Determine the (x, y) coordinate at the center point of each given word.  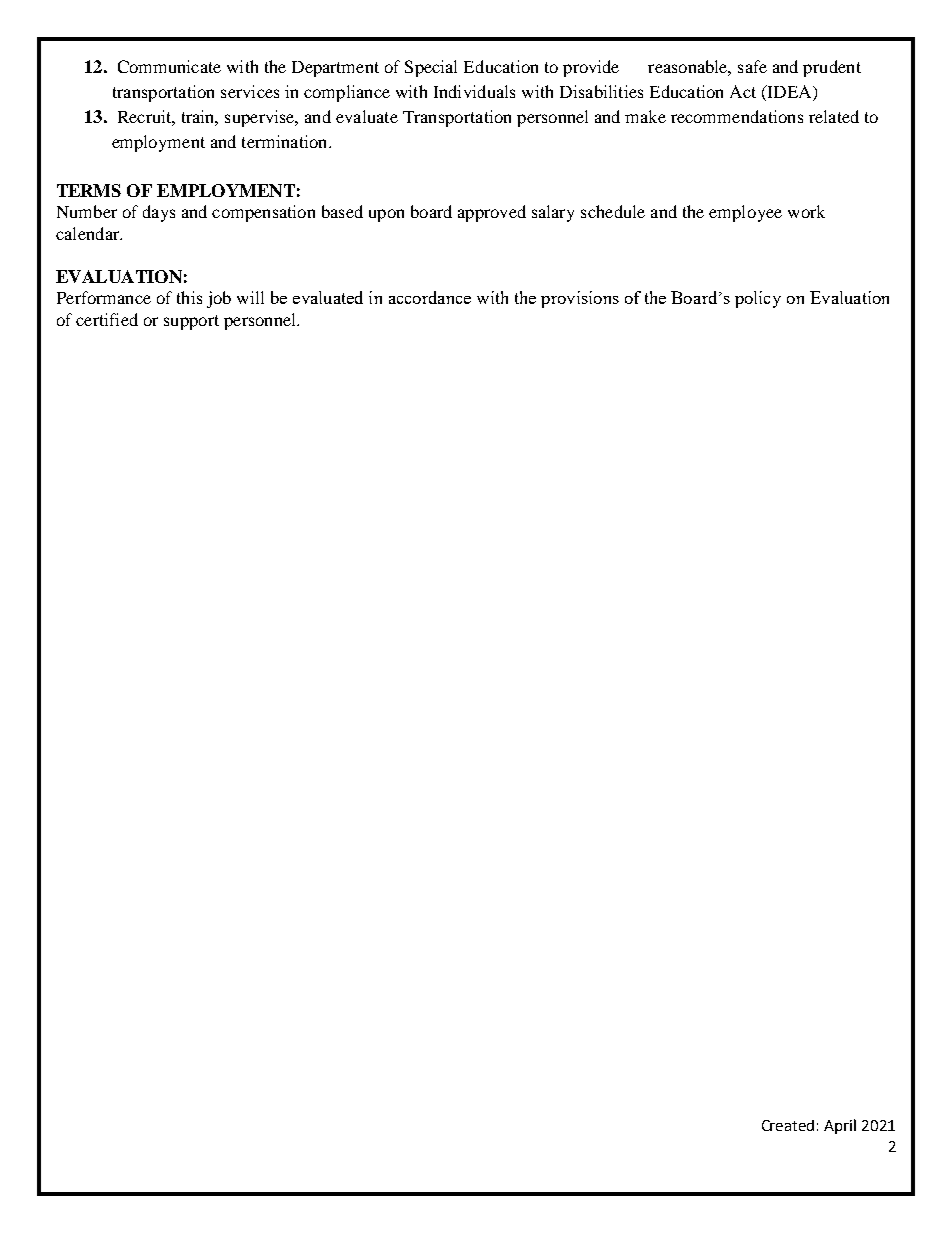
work (806, 211)
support (191, 322)
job (219, 299)
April (840, 1126)
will (250, 297)
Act (743, 91)
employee (745, 213)
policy (758, 299)
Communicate (169, 66)
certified (107, 319)
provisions (580, 299)
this (189, 297)
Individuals (474, 91)
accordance (430, 297)
